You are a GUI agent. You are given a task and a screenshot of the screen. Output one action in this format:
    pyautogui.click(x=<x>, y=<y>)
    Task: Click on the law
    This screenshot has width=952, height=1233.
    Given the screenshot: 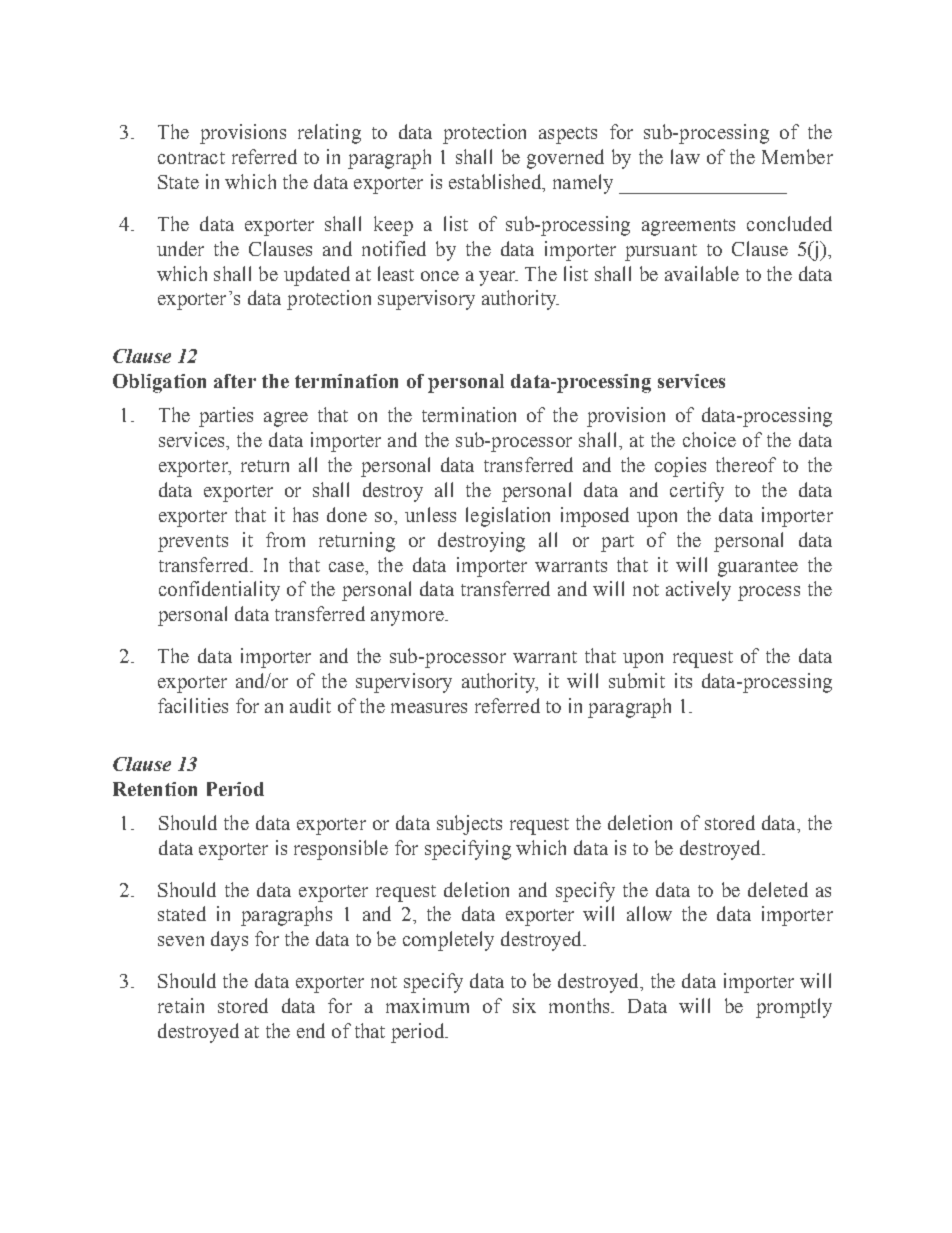 What is the action you would take?
    pyautogui.click(x=685, y=156)
